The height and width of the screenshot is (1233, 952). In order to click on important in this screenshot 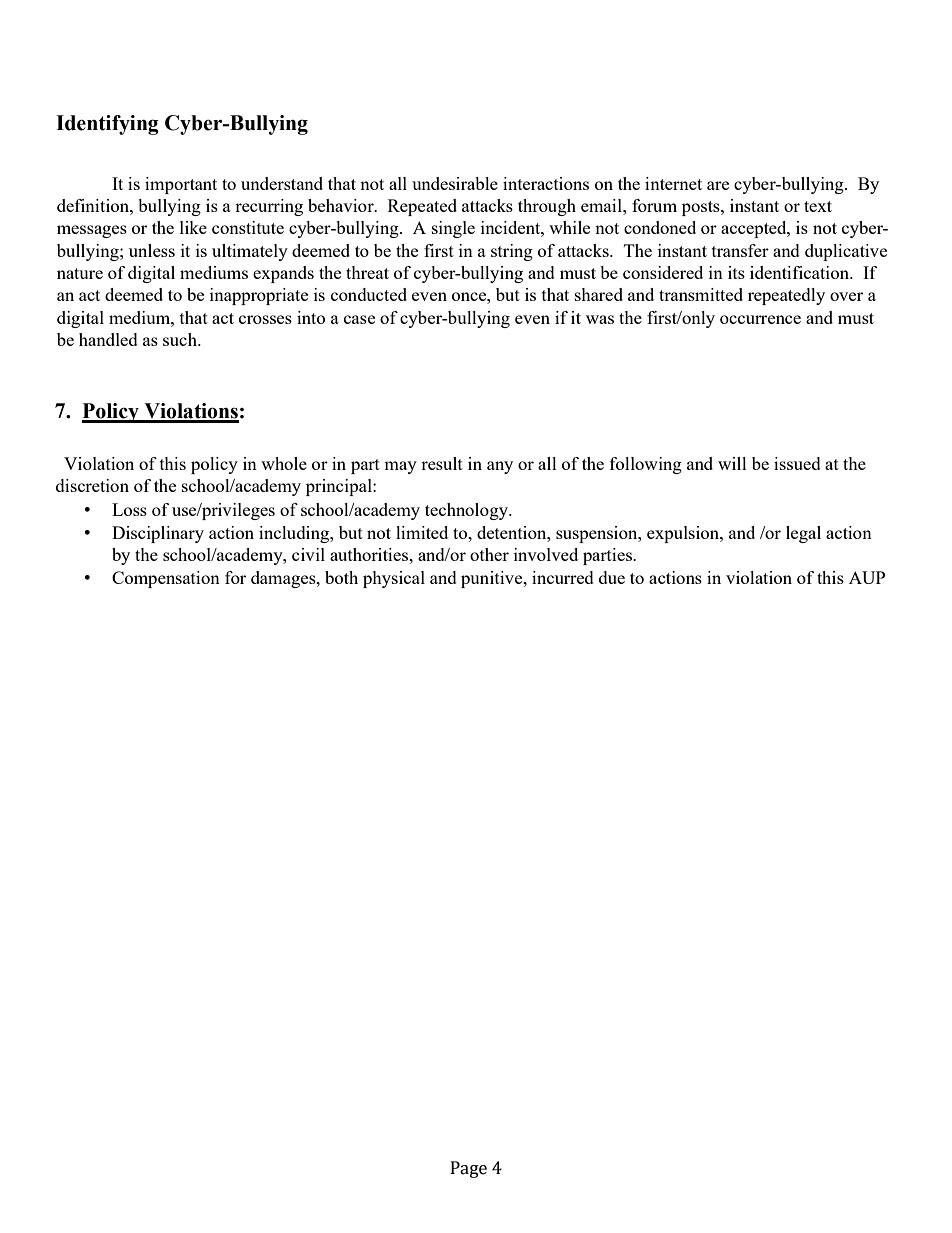, I will do `click(181, 185)`.
